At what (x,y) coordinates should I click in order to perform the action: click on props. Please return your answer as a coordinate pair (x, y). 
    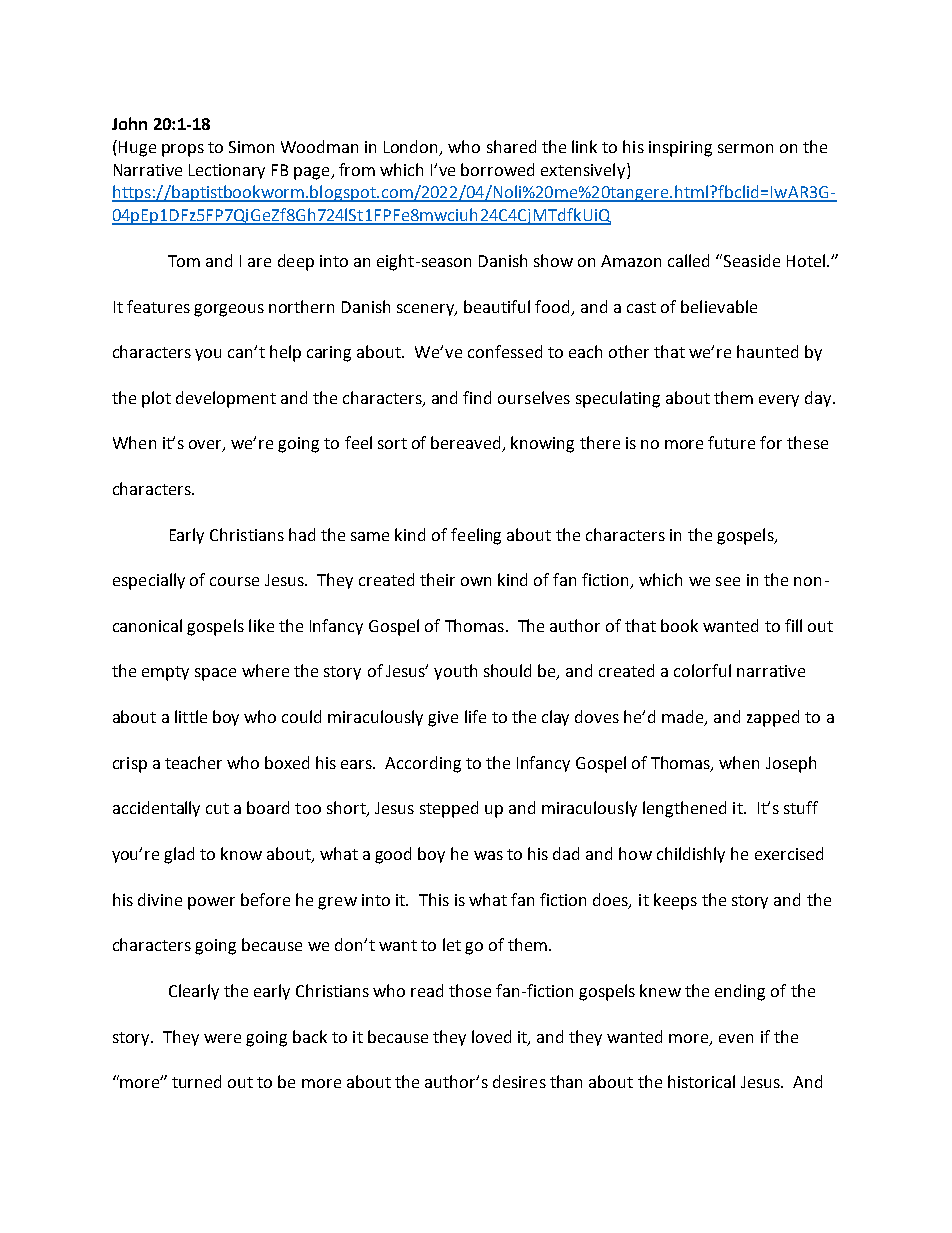
    Looking at the image, I should click on (183, 150).
